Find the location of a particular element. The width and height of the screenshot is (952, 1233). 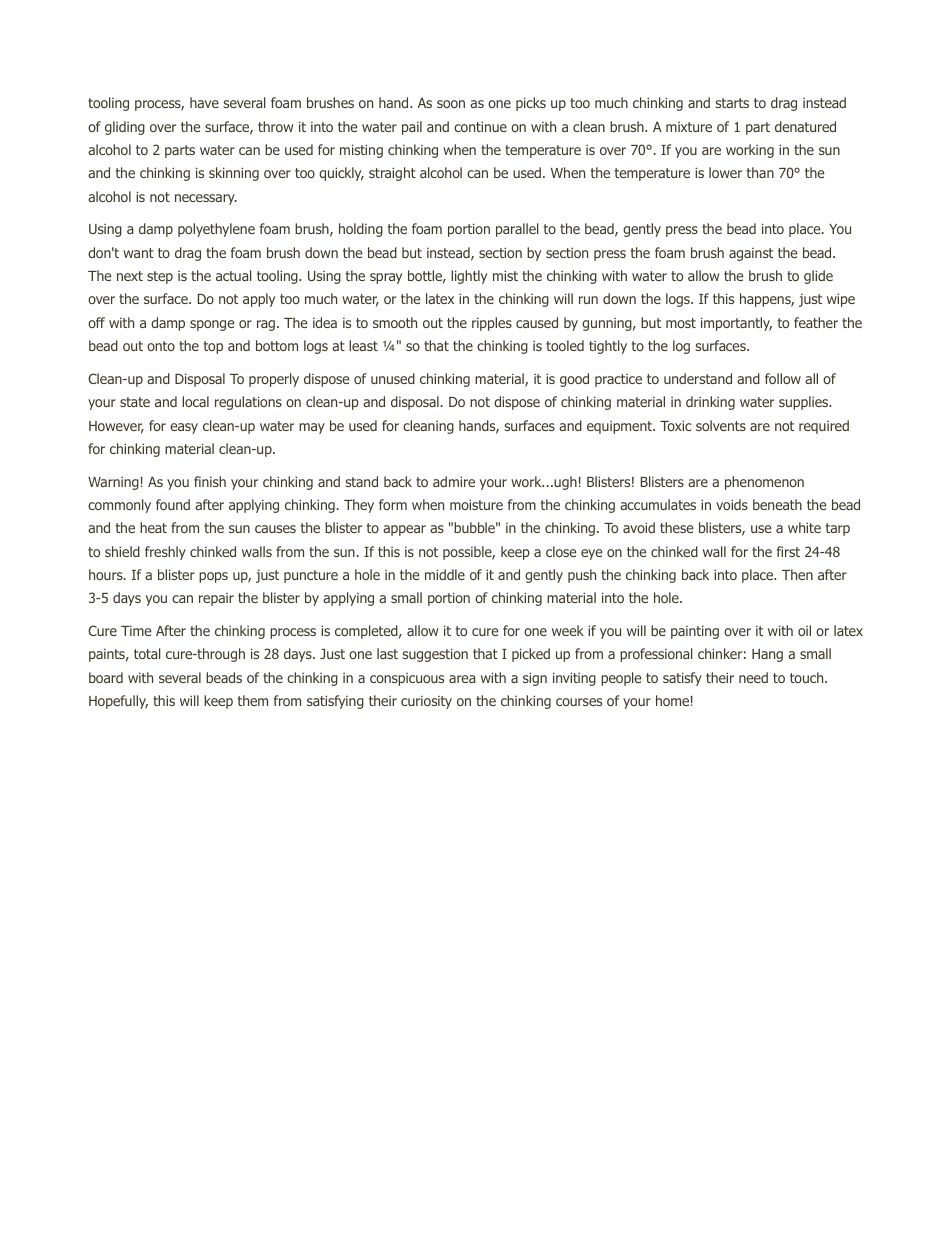

drinking is located at coordinates (710, 403).
